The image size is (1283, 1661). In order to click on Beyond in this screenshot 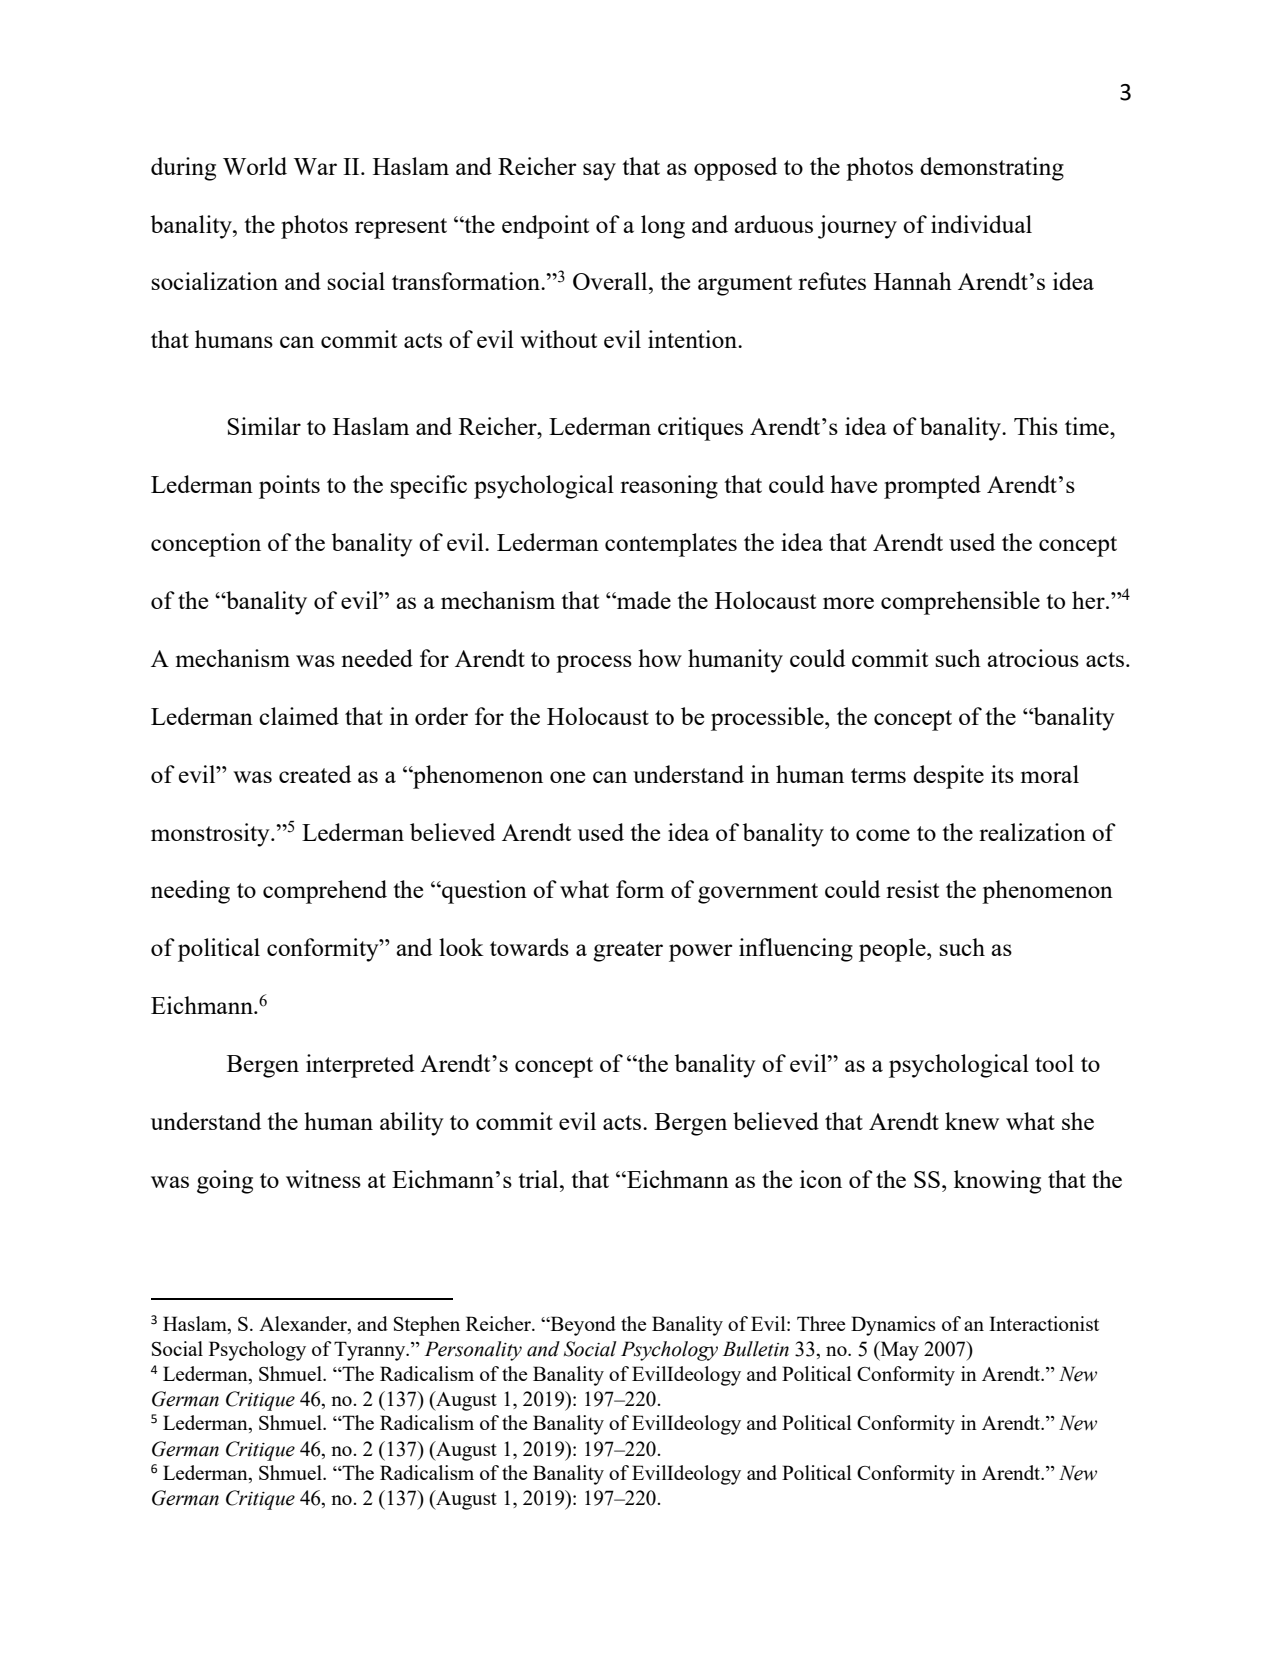, I will do `click(582, 1326)`.
